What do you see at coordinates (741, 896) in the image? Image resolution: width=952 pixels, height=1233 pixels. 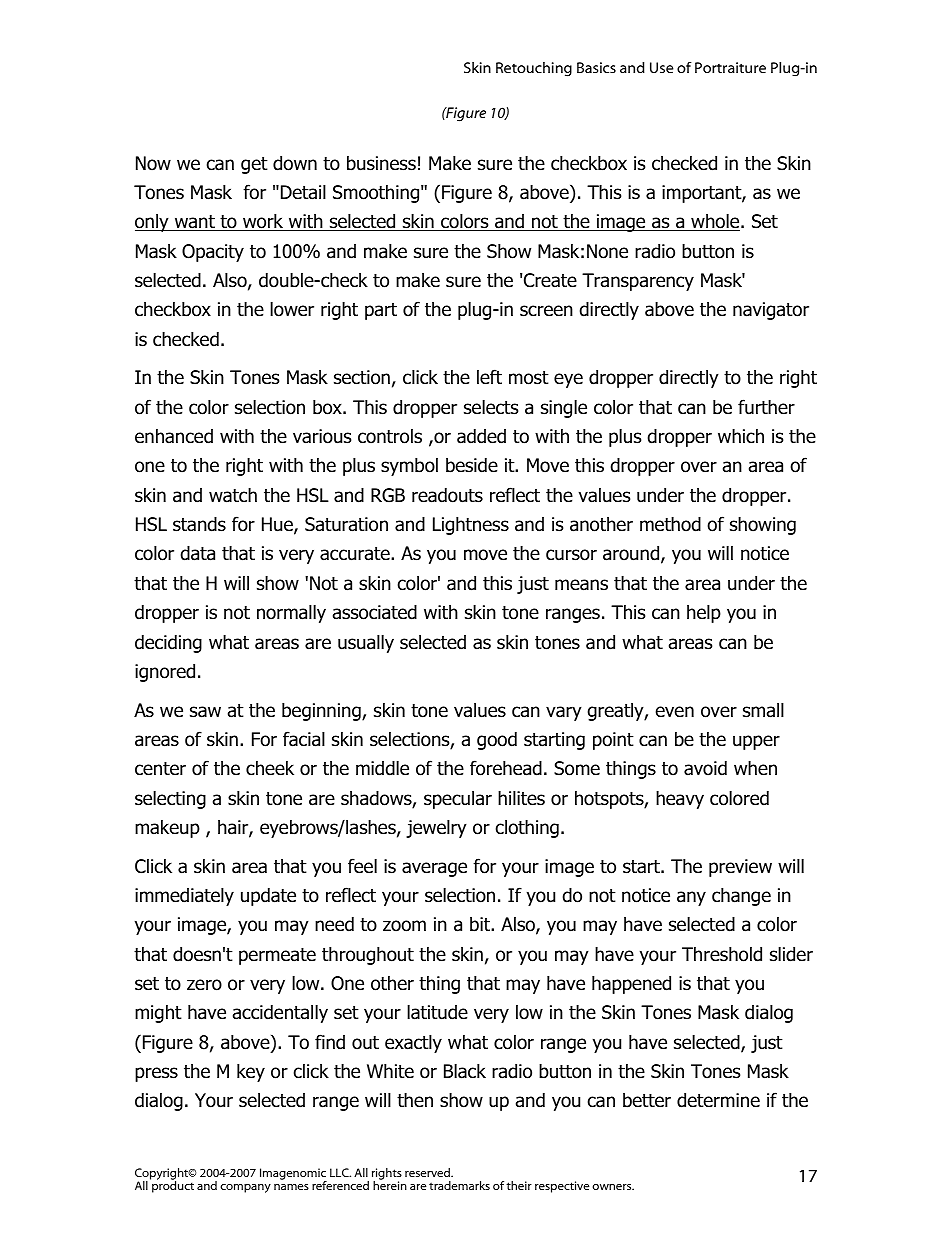 I see `change` at bounding box center [741, 896].
